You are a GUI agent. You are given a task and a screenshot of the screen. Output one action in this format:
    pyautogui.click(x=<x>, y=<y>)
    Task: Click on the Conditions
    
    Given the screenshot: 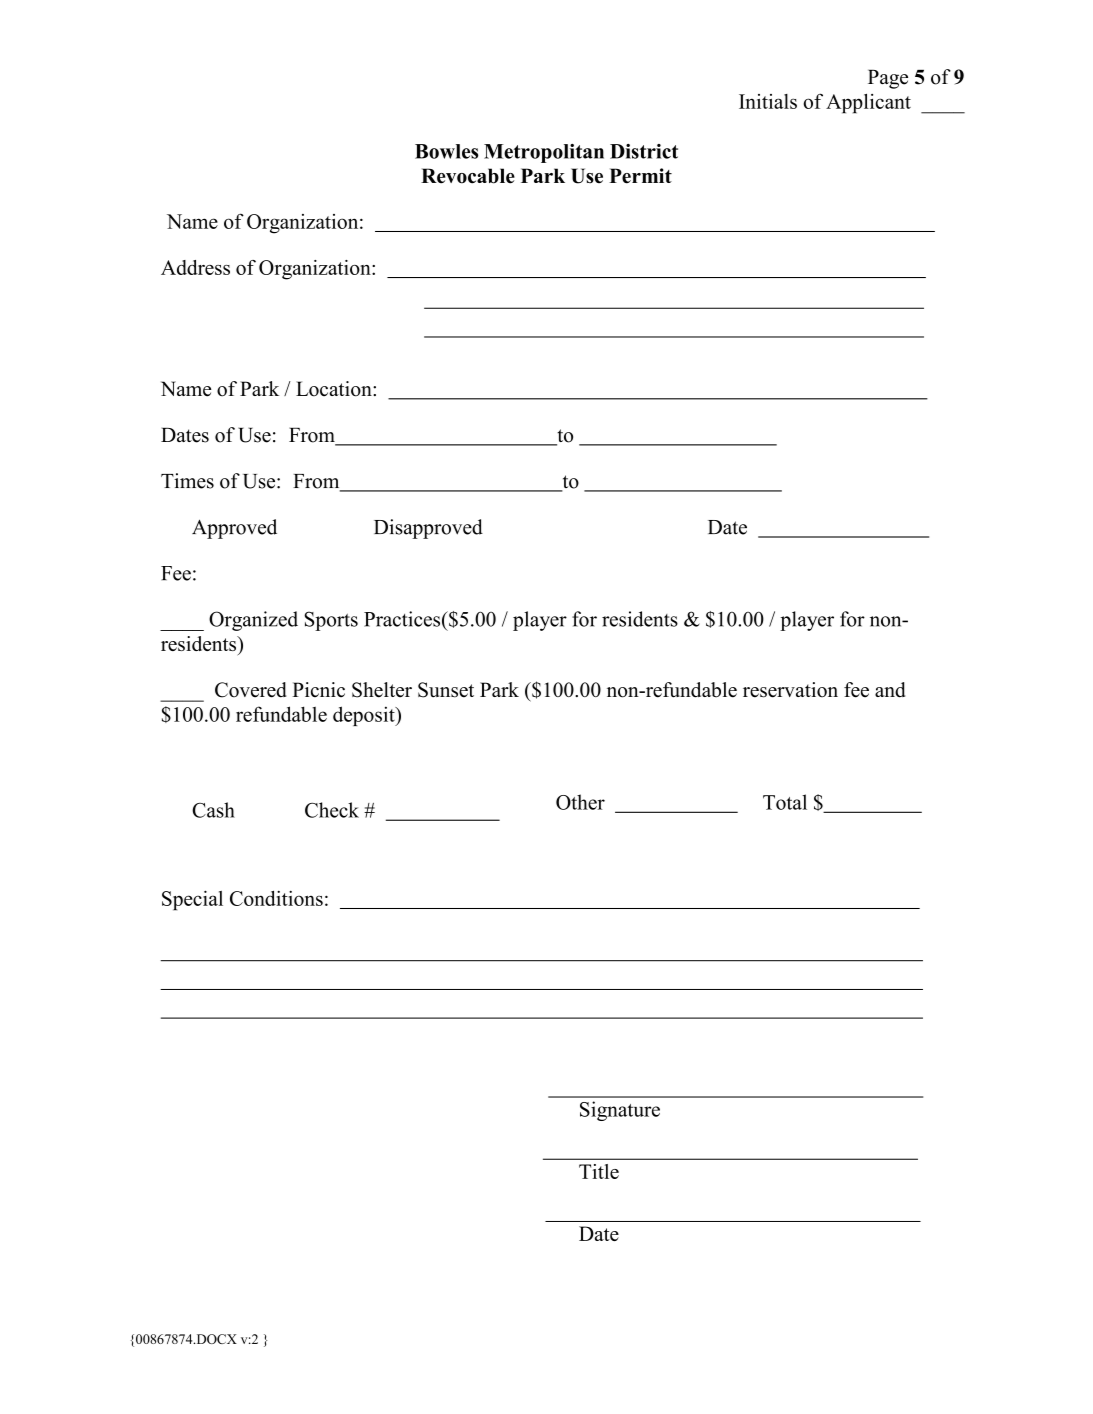 What is the action you would take?
    pyautogui.click(x=276, y=898)
